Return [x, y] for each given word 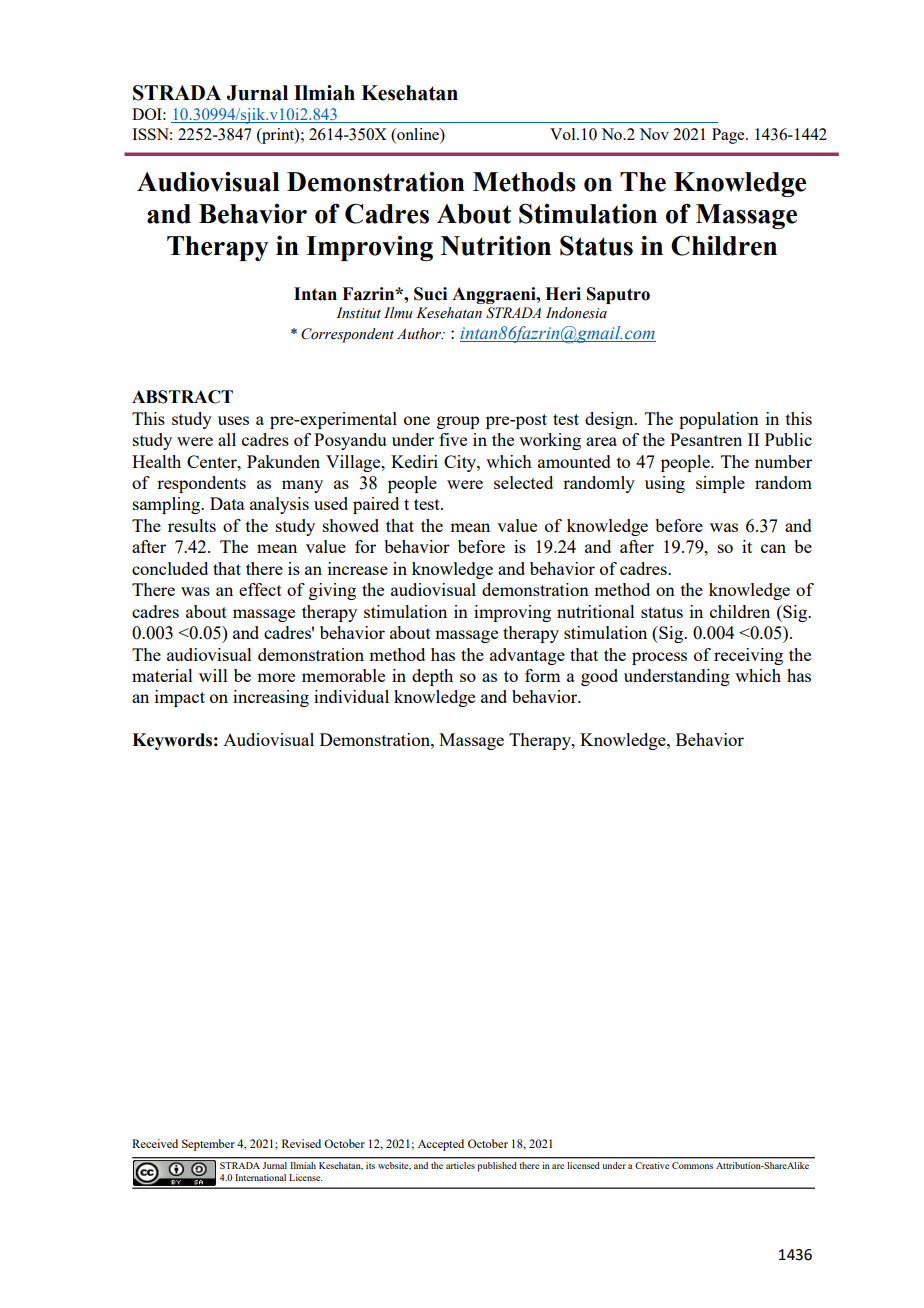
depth [432, 677]
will [213, 675]
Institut [358, 312]
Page [729, 136]
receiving [748, 656]
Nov [654, 134]
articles [460, 1165]
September [208, 1145]
